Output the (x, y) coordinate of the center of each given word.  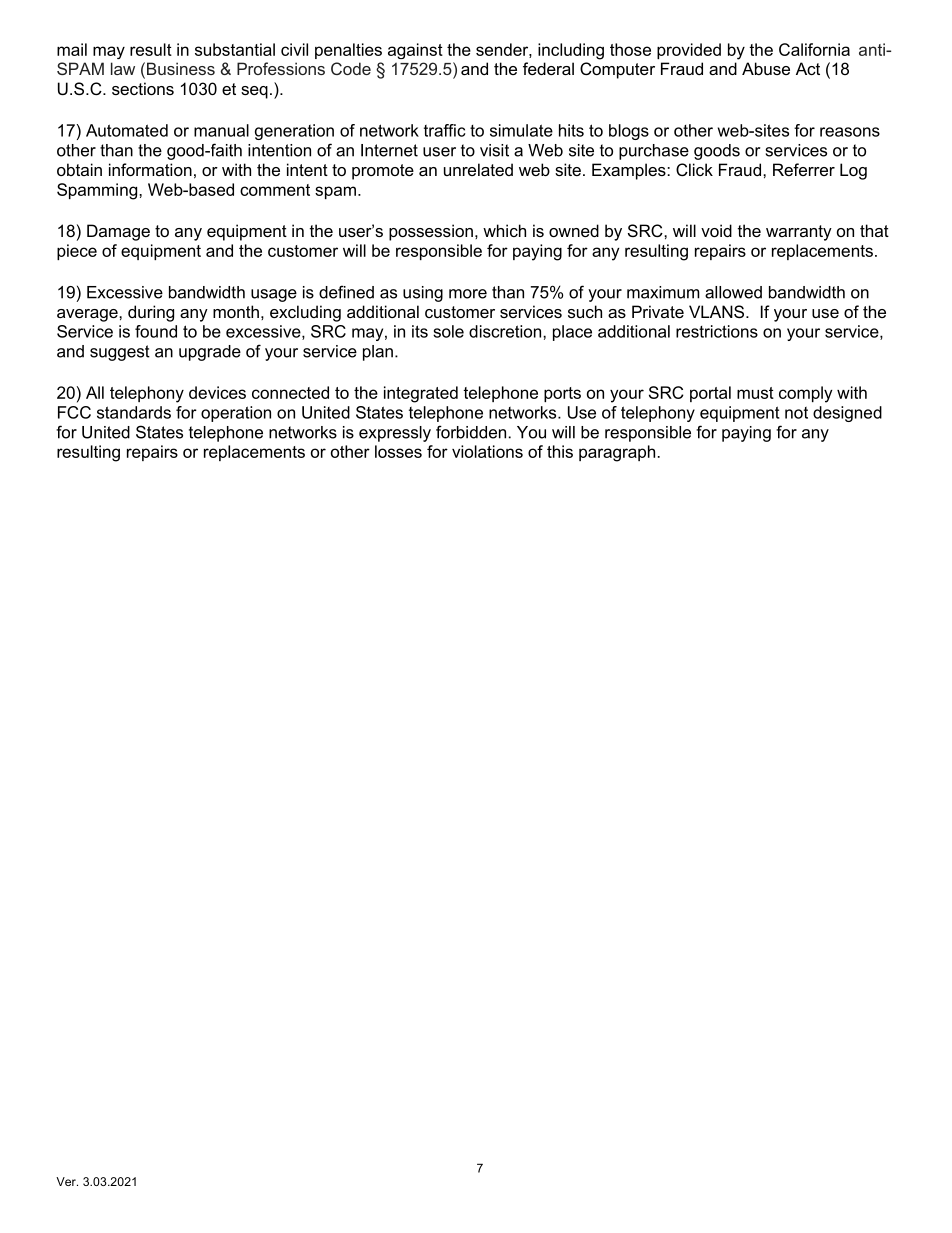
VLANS (718, 311)
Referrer (804, 169)
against (415, 51)
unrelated (478, 169)
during (151, 313)
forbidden (471, 432)
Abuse (766, 68)
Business (181, 68)
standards (134, 412)
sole (448, 331)
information (150, 169)
